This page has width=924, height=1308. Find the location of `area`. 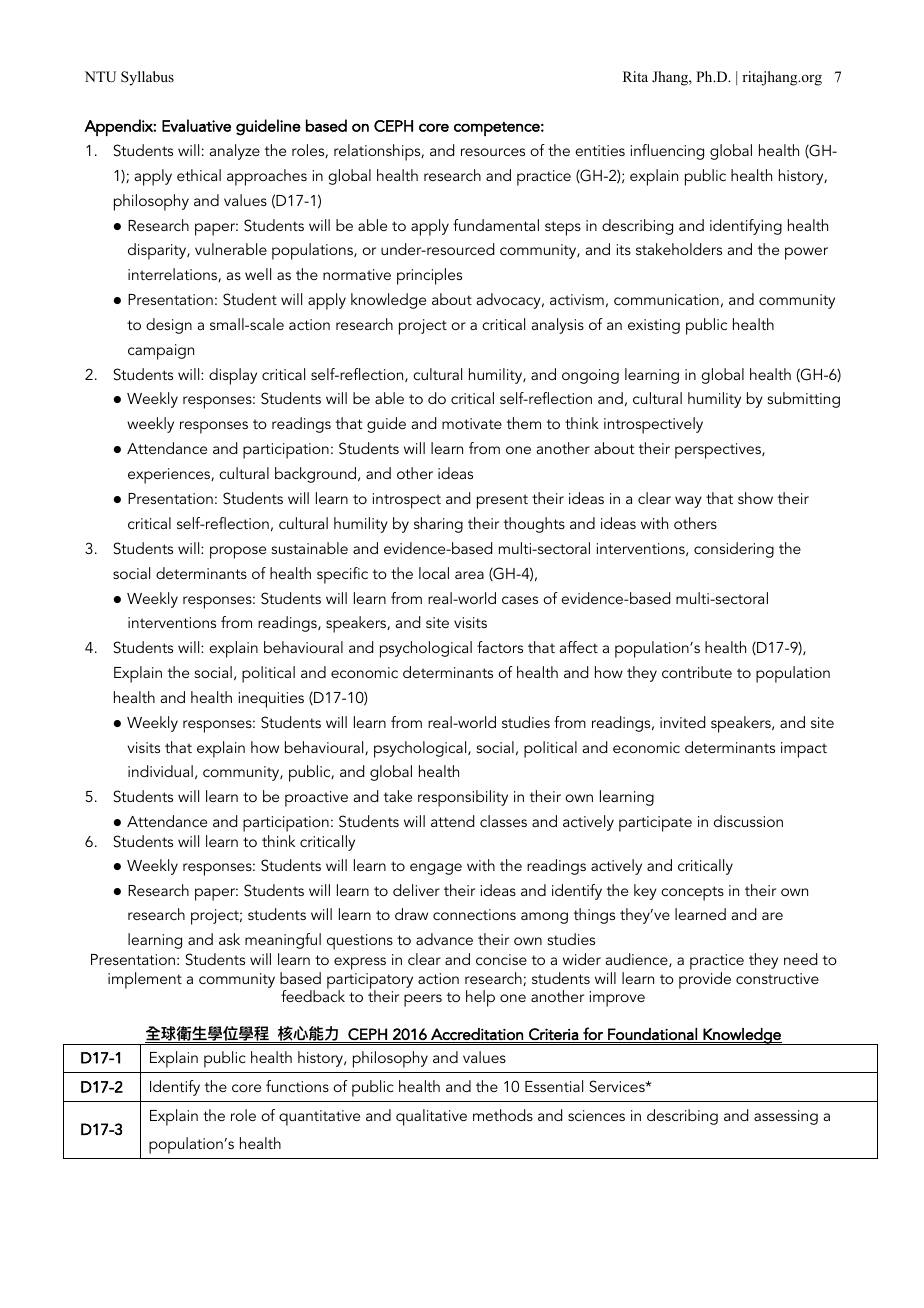

area is located at coordinates (469, 575).
